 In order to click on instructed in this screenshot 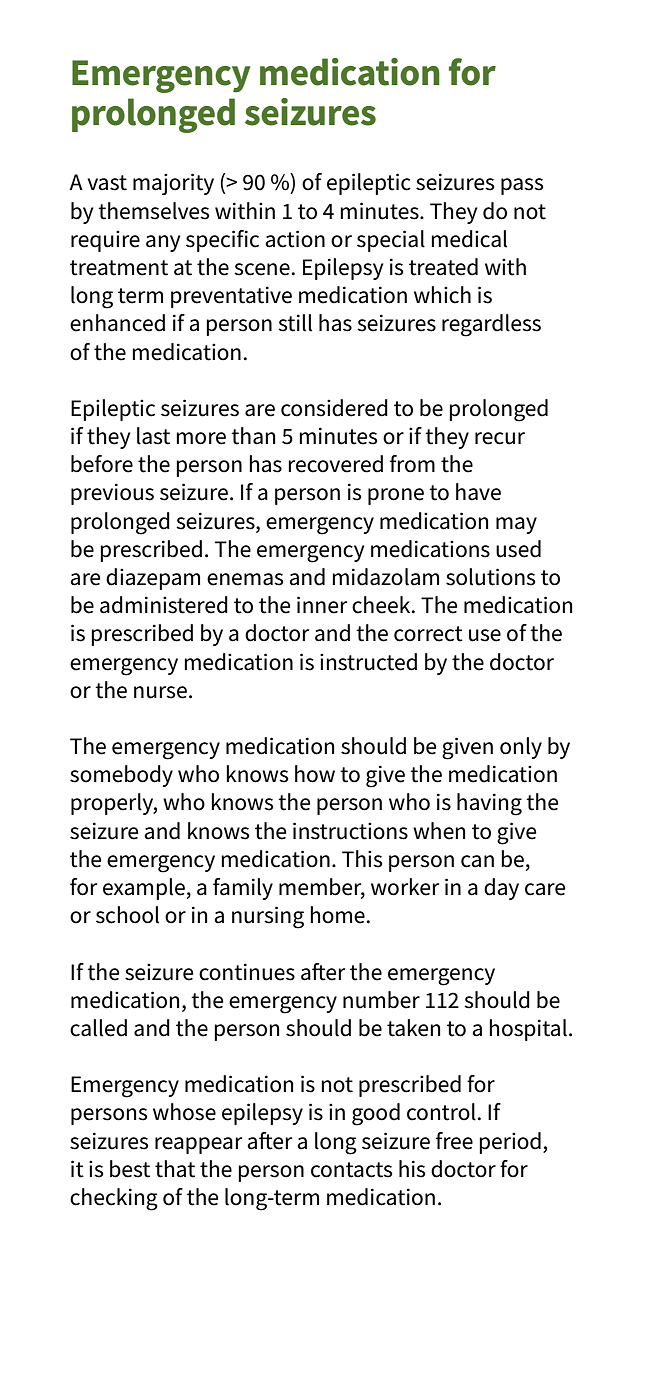, I will do `click(368, 662)`.
